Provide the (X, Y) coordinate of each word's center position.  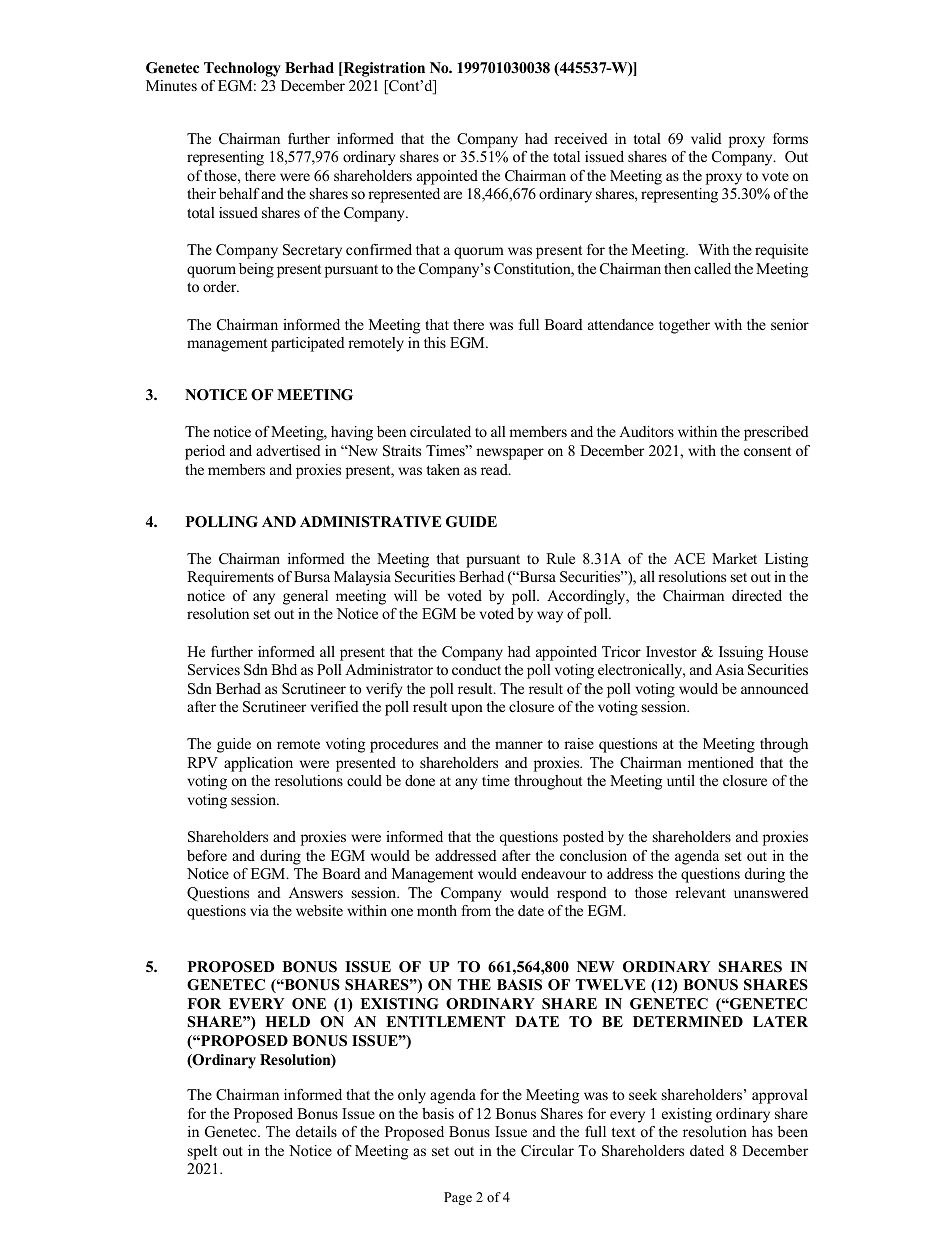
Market (734, 558)
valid (706, 138)
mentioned (721, 762)
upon (467, 710)
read (495, 469)
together (684, 326)
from (476, 910)
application (258, 764)
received (581, 138)
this (435, 342)
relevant (700, 892)
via (259, 910)
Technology (242, 69)
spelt (202, 1152)
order (221, 286)
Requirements (230, 578)
